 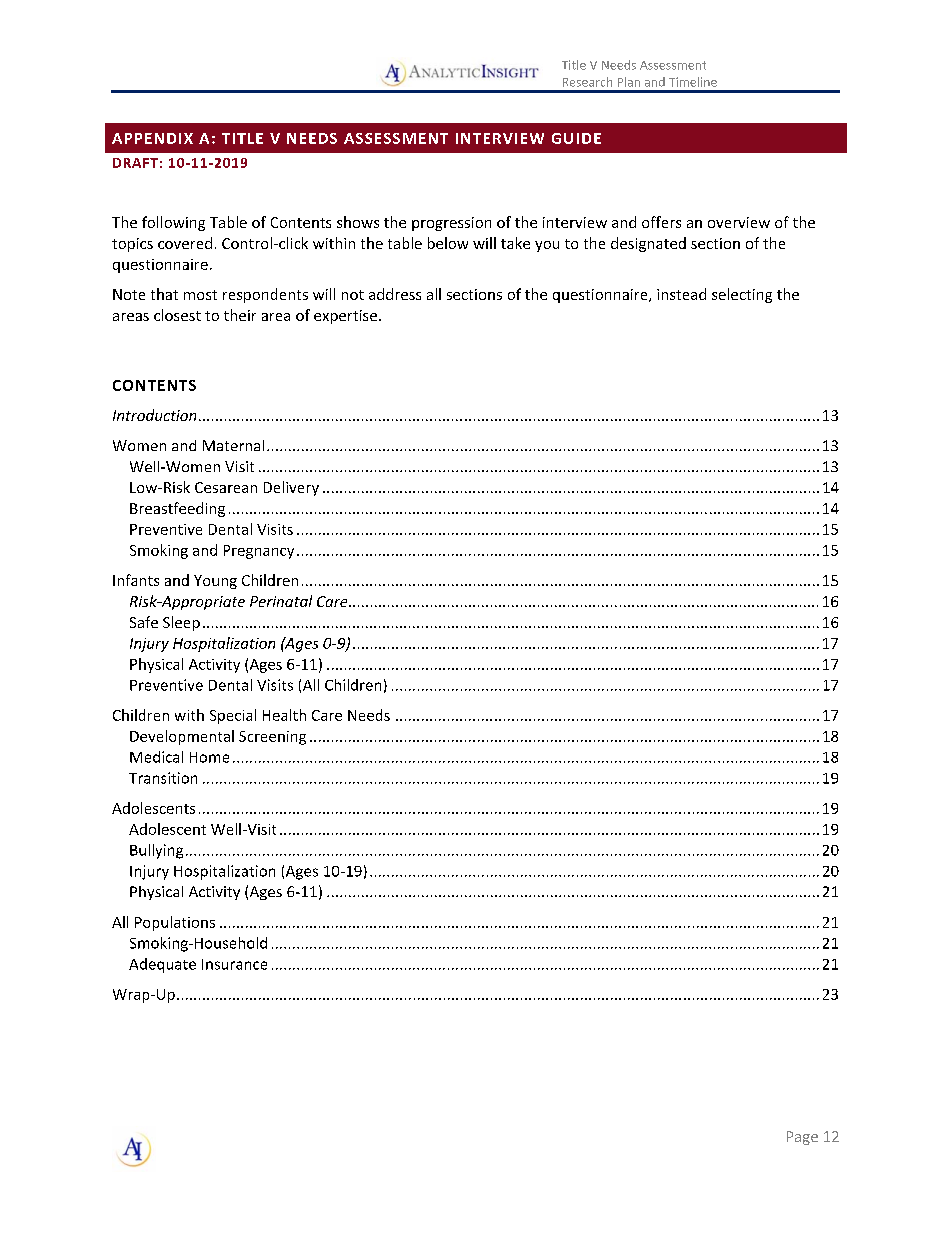 I want to click on Insurance, so click(x=234, y=964).
